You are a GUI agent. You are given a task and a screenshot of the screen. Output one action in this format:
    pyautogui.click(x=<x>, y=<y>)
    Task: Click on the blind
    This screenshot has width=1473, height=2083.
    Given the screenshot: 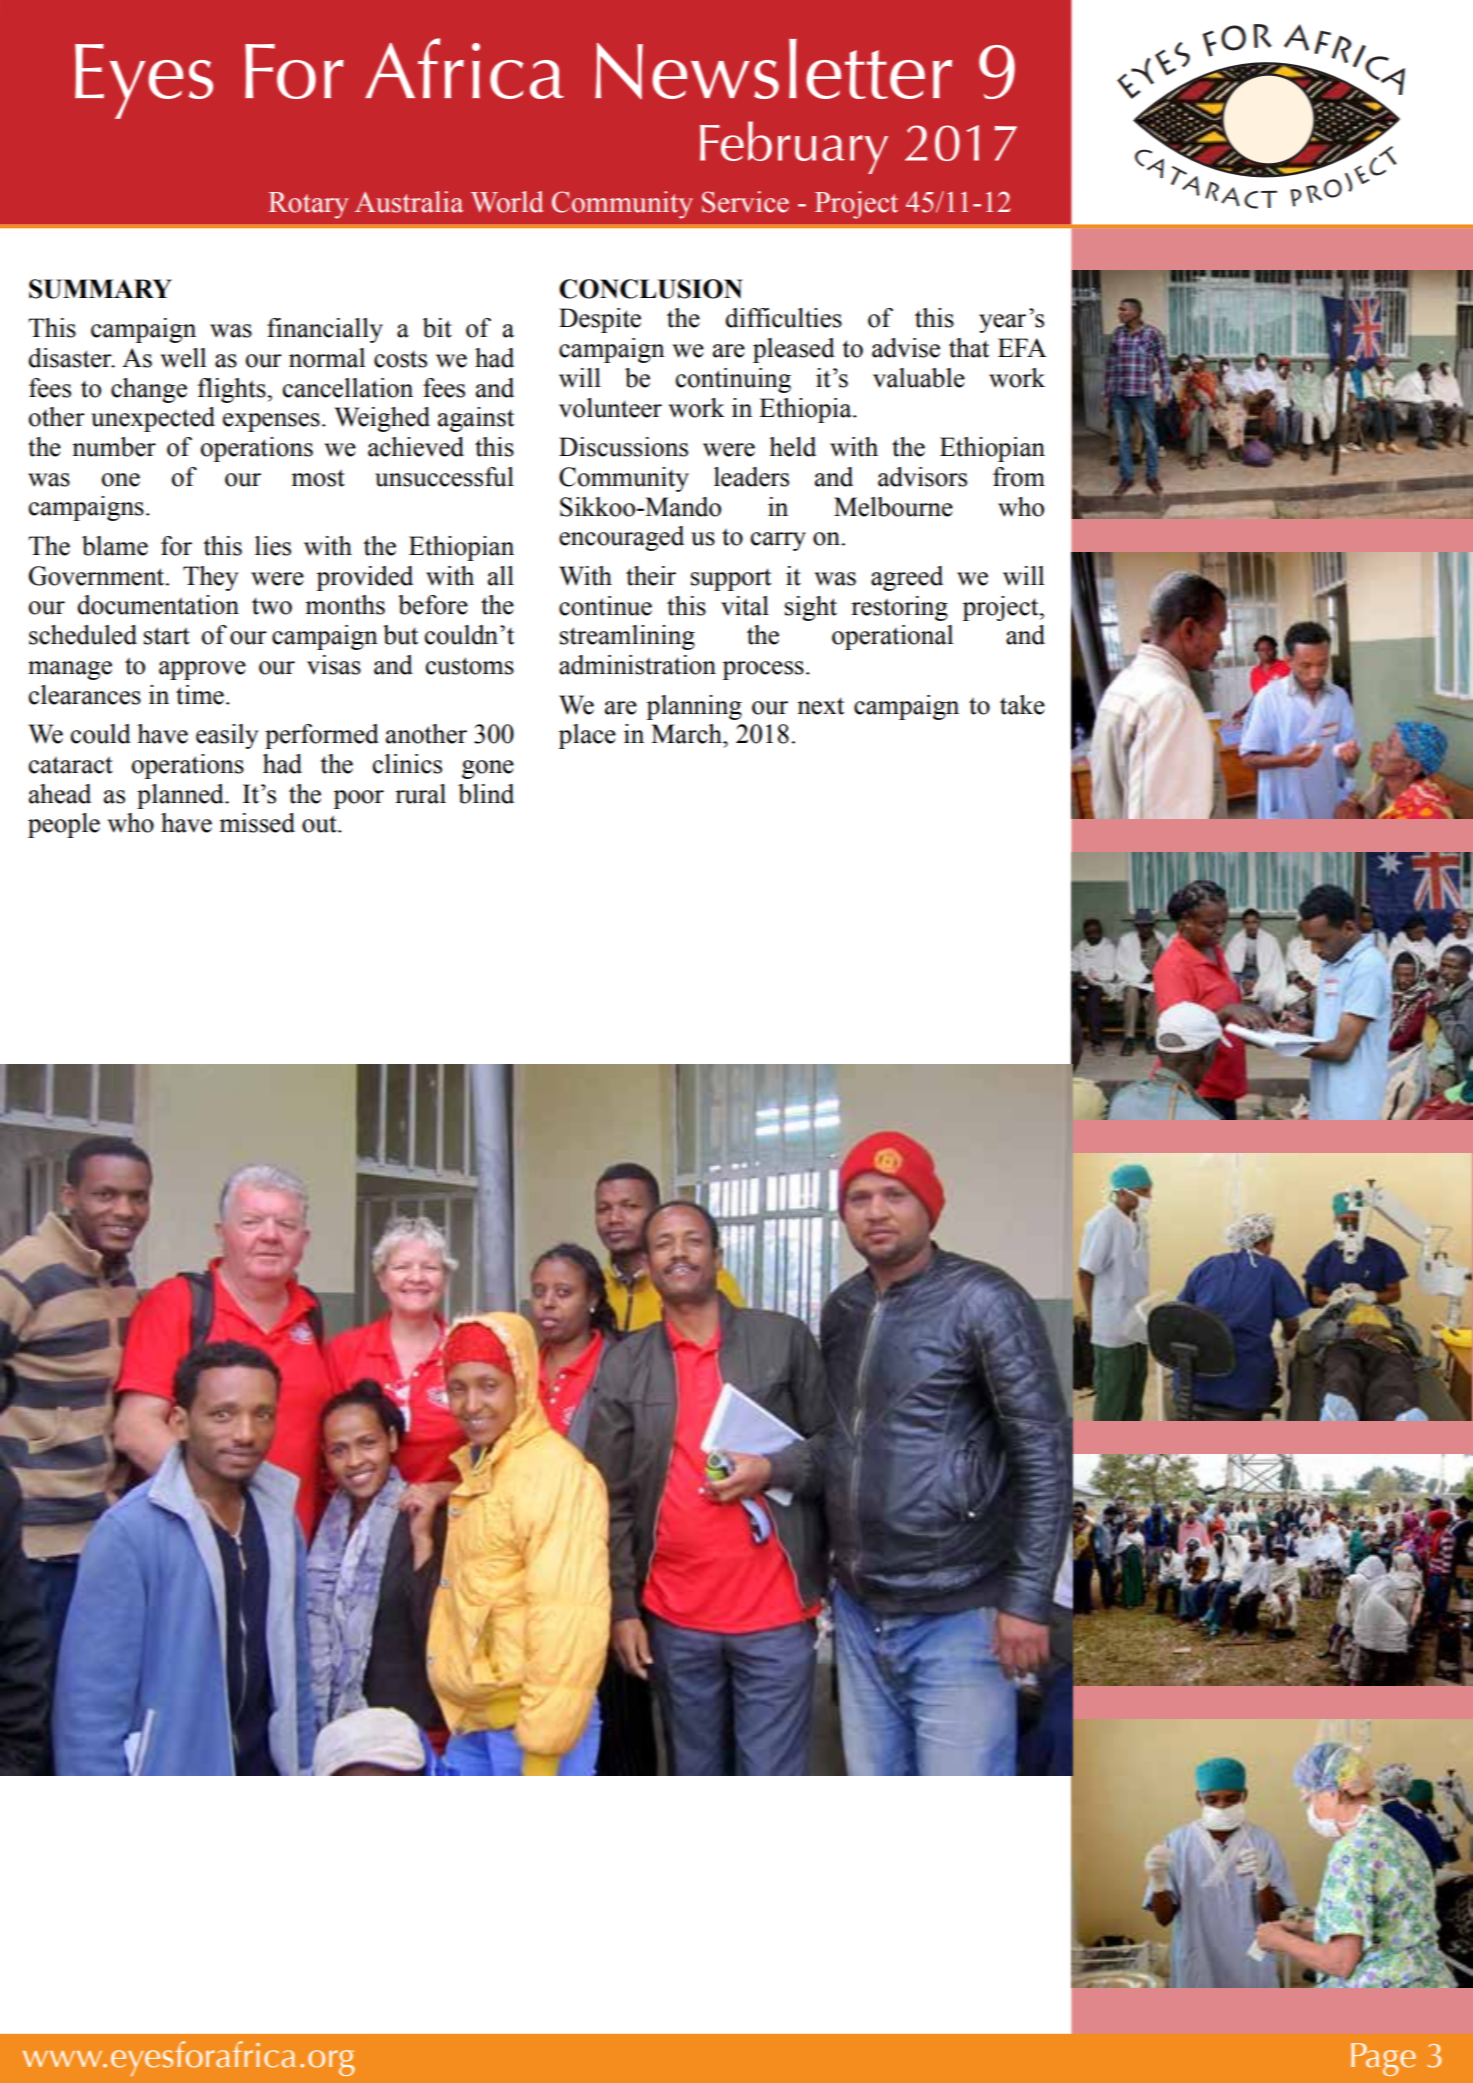 What is the action you would take?
    pyautogui.click(x=486, y=794)
